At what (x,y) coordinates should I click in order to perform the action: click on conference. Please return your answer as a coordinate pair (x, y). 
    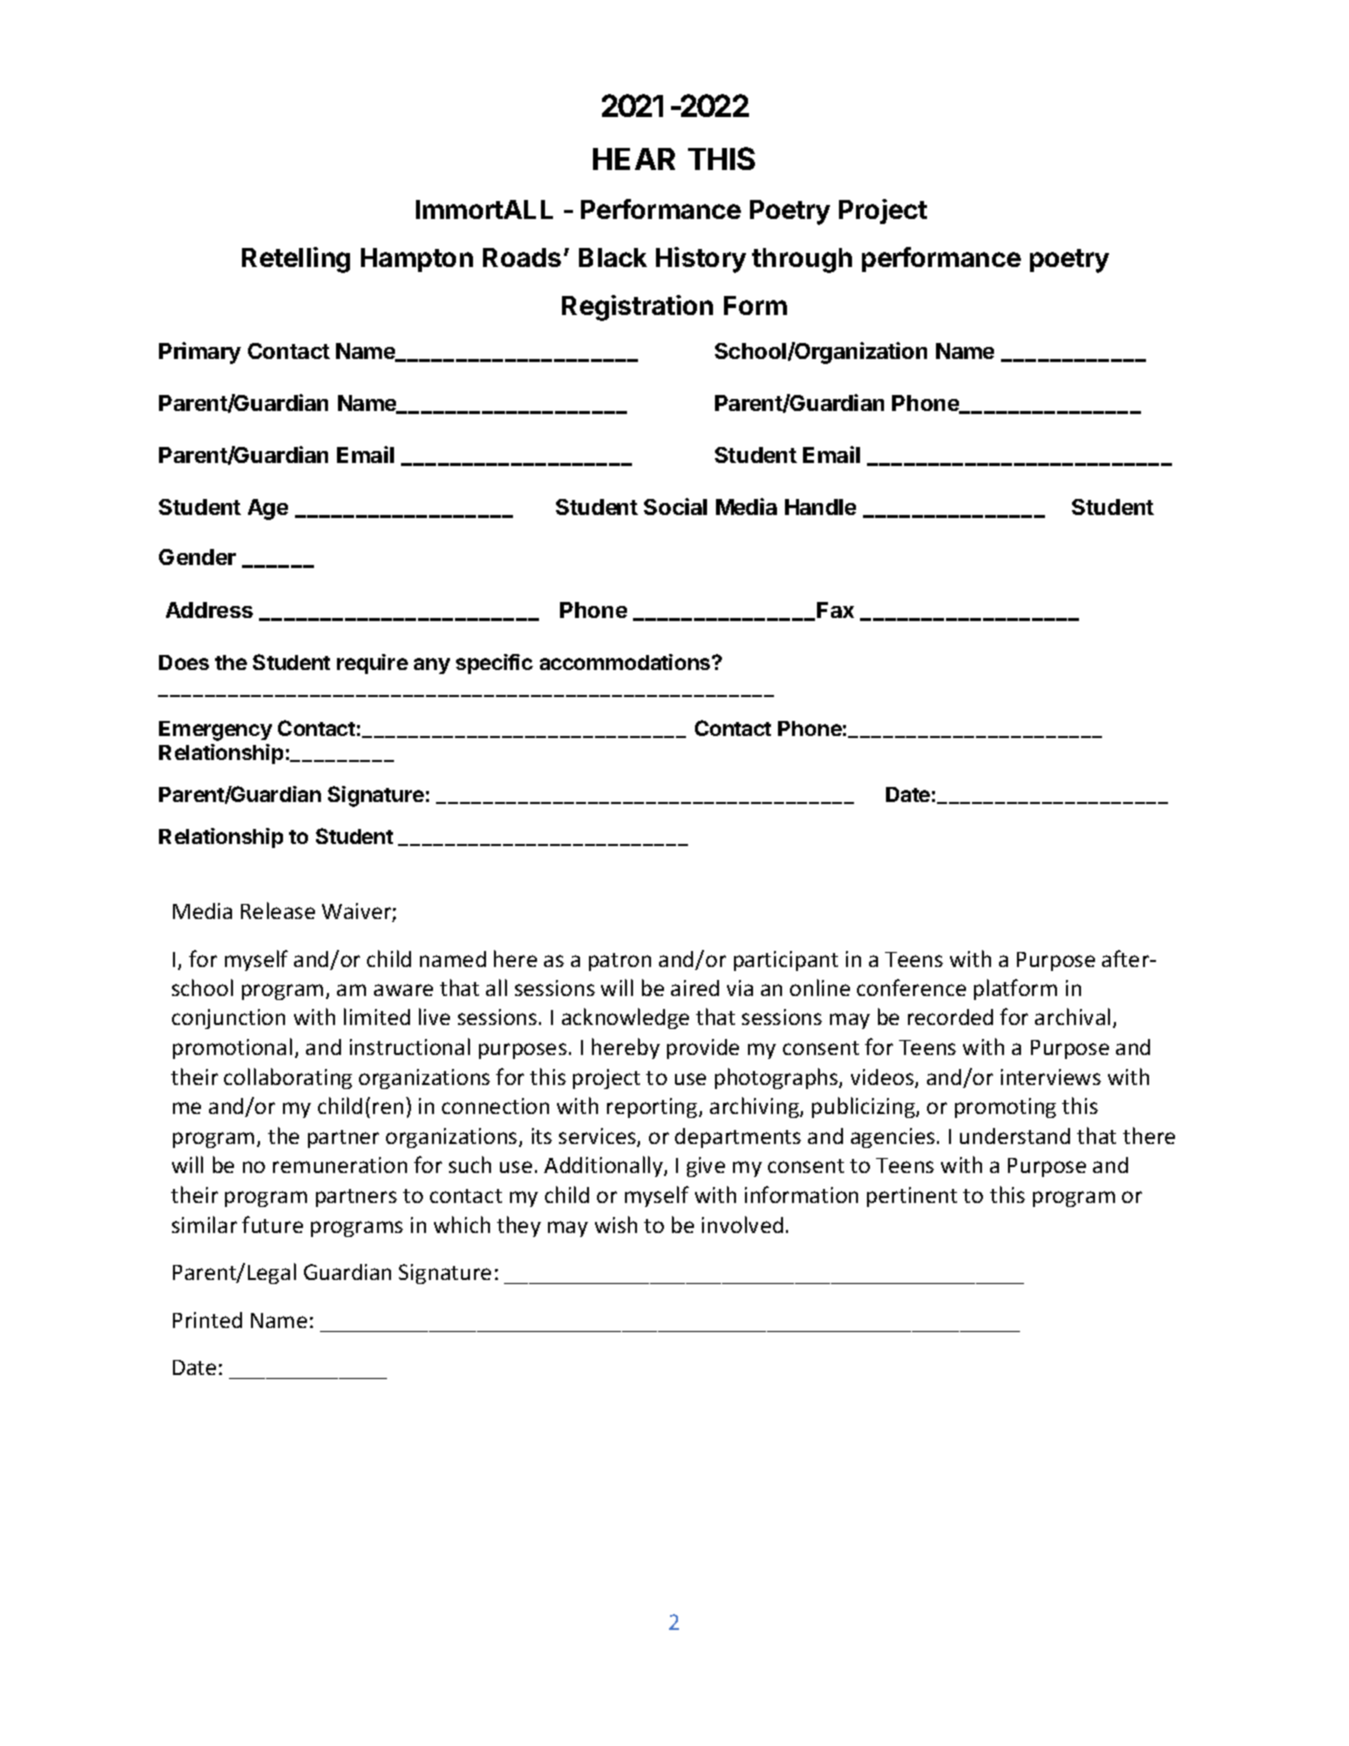
    Looking at the image, I should click on (911, 987).
